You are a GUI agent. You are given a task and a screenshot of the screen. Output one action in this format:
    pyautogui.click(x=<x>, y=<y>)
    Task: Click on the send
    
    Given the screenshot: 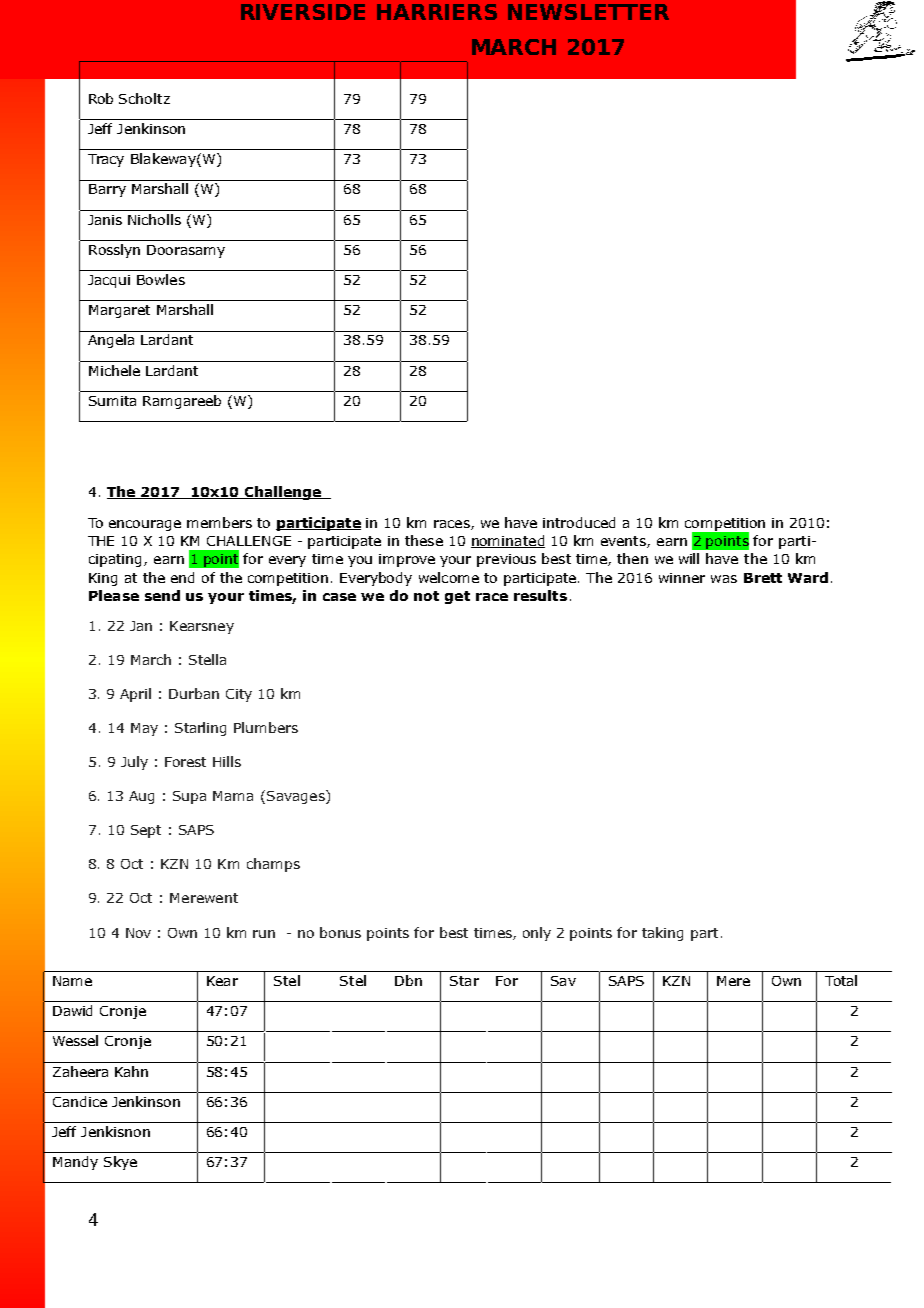 What is the action you would take?
    pyautogui.click(x=162, y=595)
